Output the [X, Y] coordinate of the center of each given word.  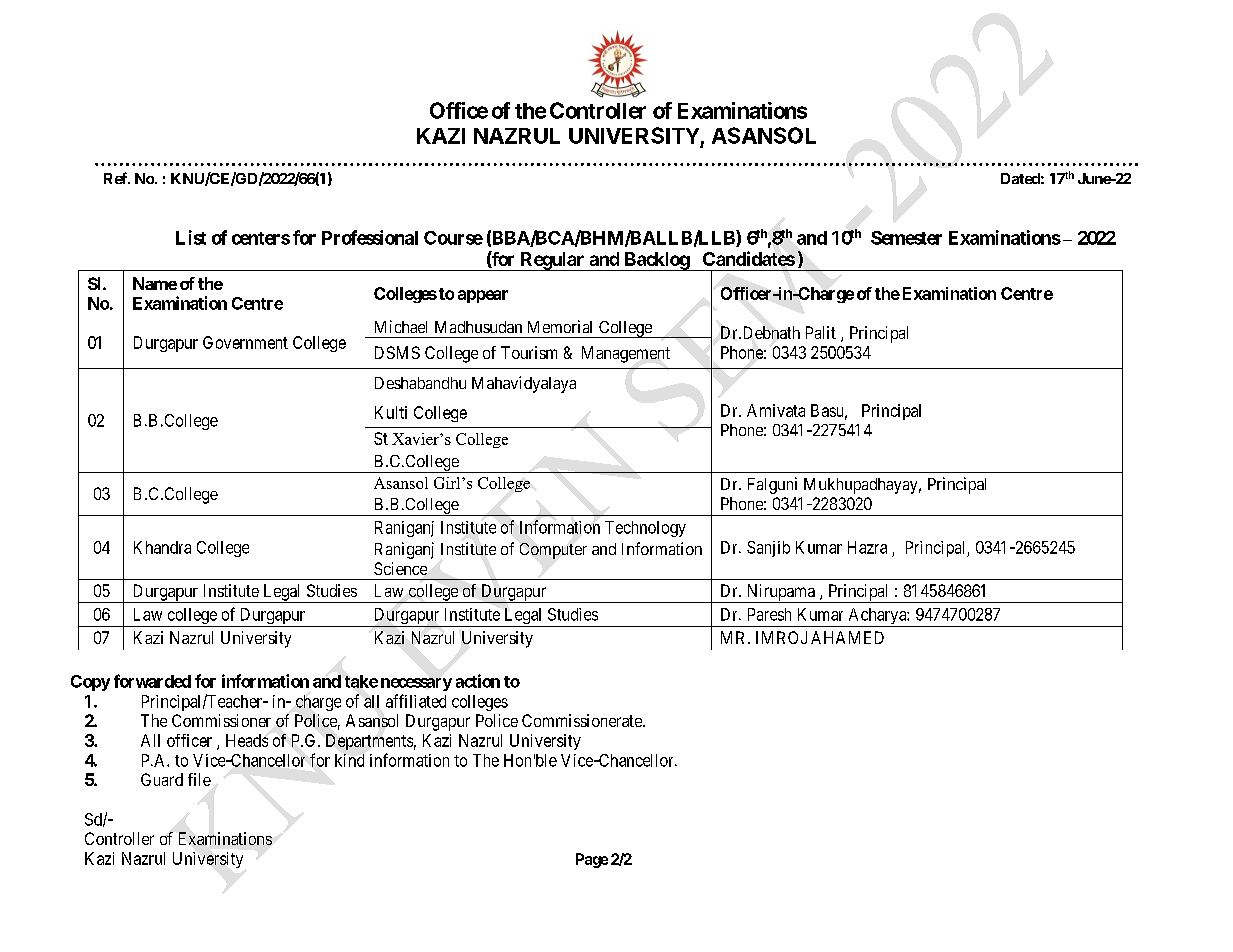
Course [453, 238]
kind [349, 760]
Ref [117, 178]
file [199, 779]
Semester [906, 238]
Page [592, 860]
